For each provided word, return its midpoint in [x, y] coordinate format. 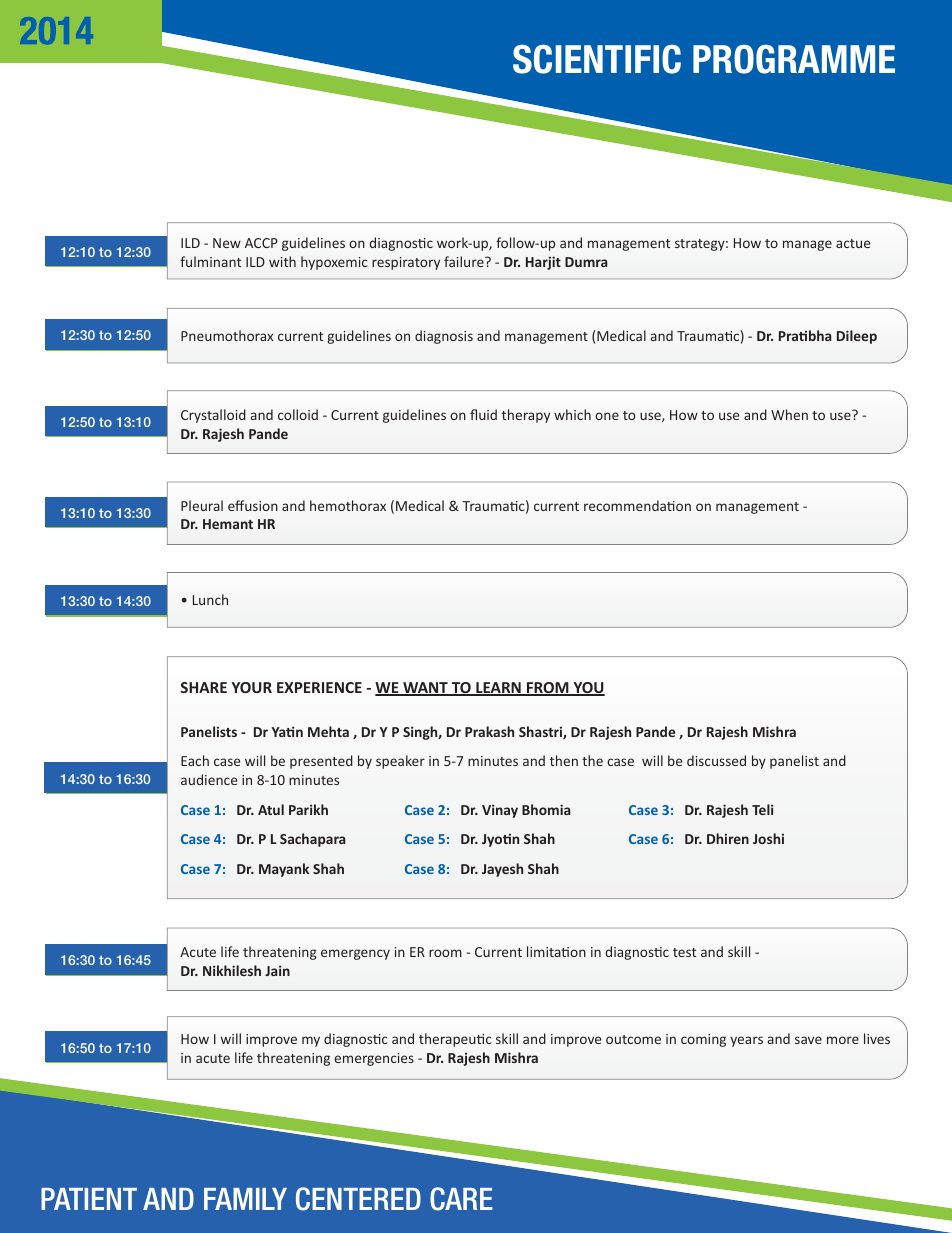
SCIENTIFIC [597, 59]
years [746, 1041]
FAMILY [245, 1199]
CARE [461, 1199]
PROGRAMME [794, 59]
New [227, 243]
